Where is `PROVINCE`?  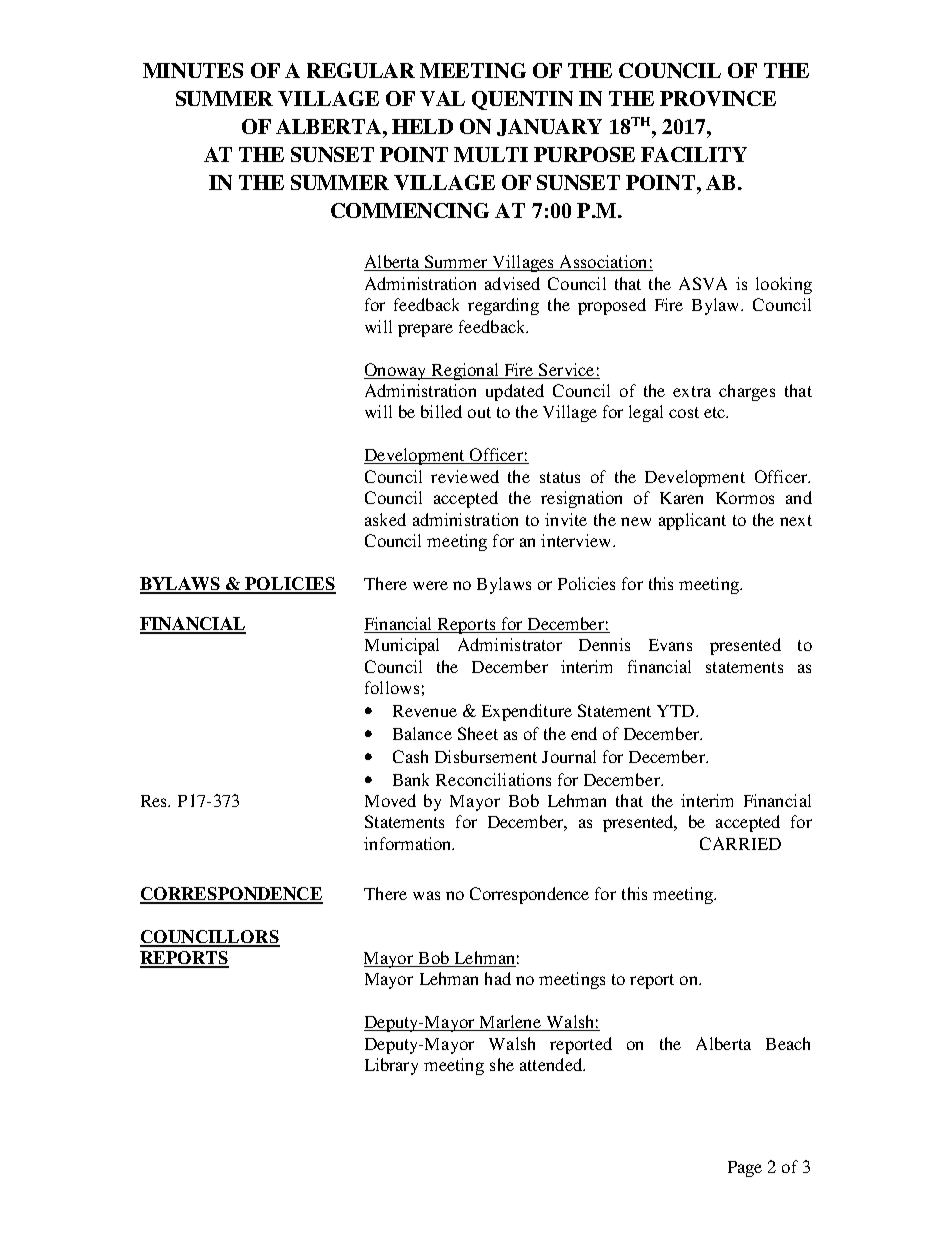
PROVINCE is located at coordinates (718, 98).
